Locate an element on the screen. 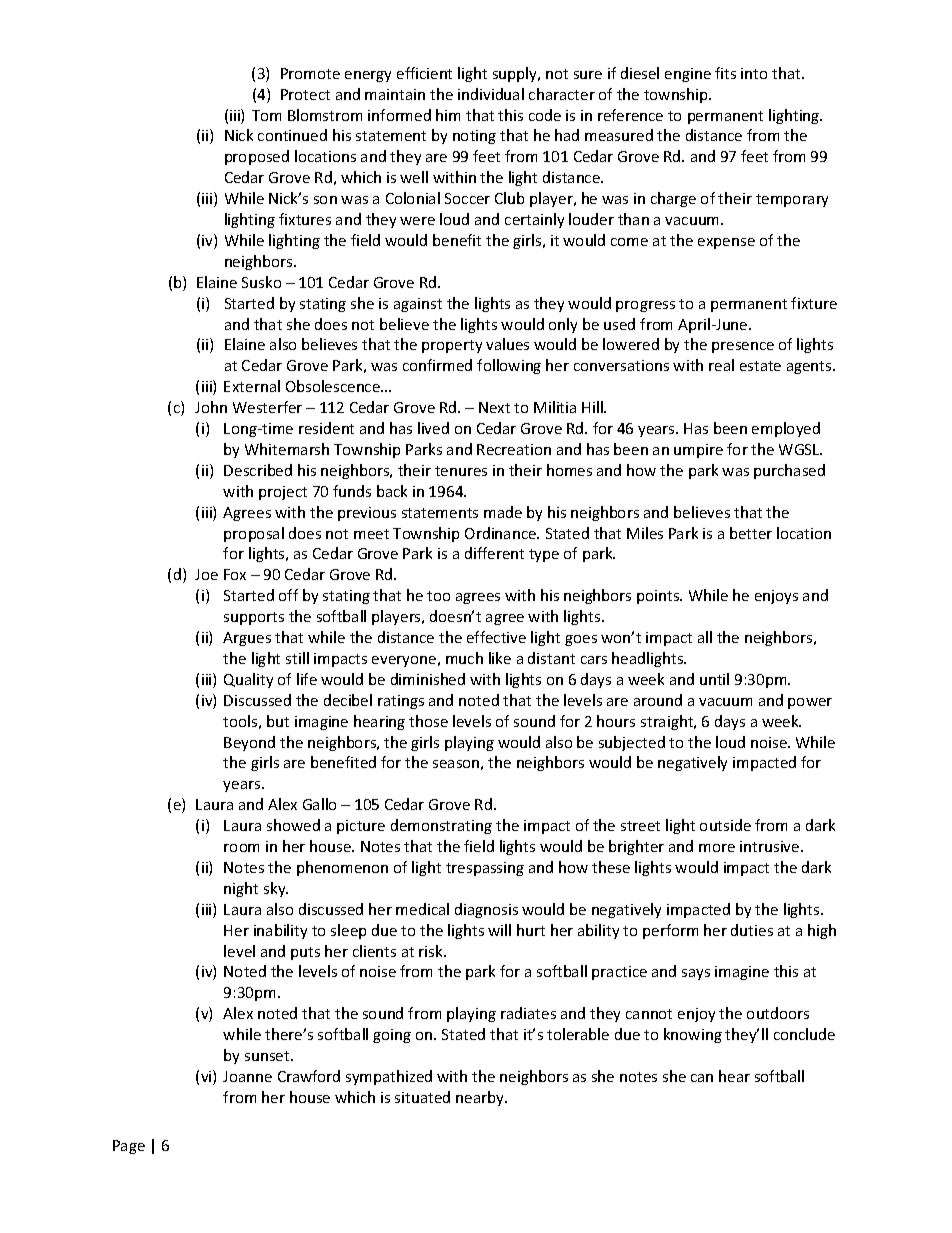 This screenshot has height=1233, width=952. individual is located at coordinates (491, 94).
